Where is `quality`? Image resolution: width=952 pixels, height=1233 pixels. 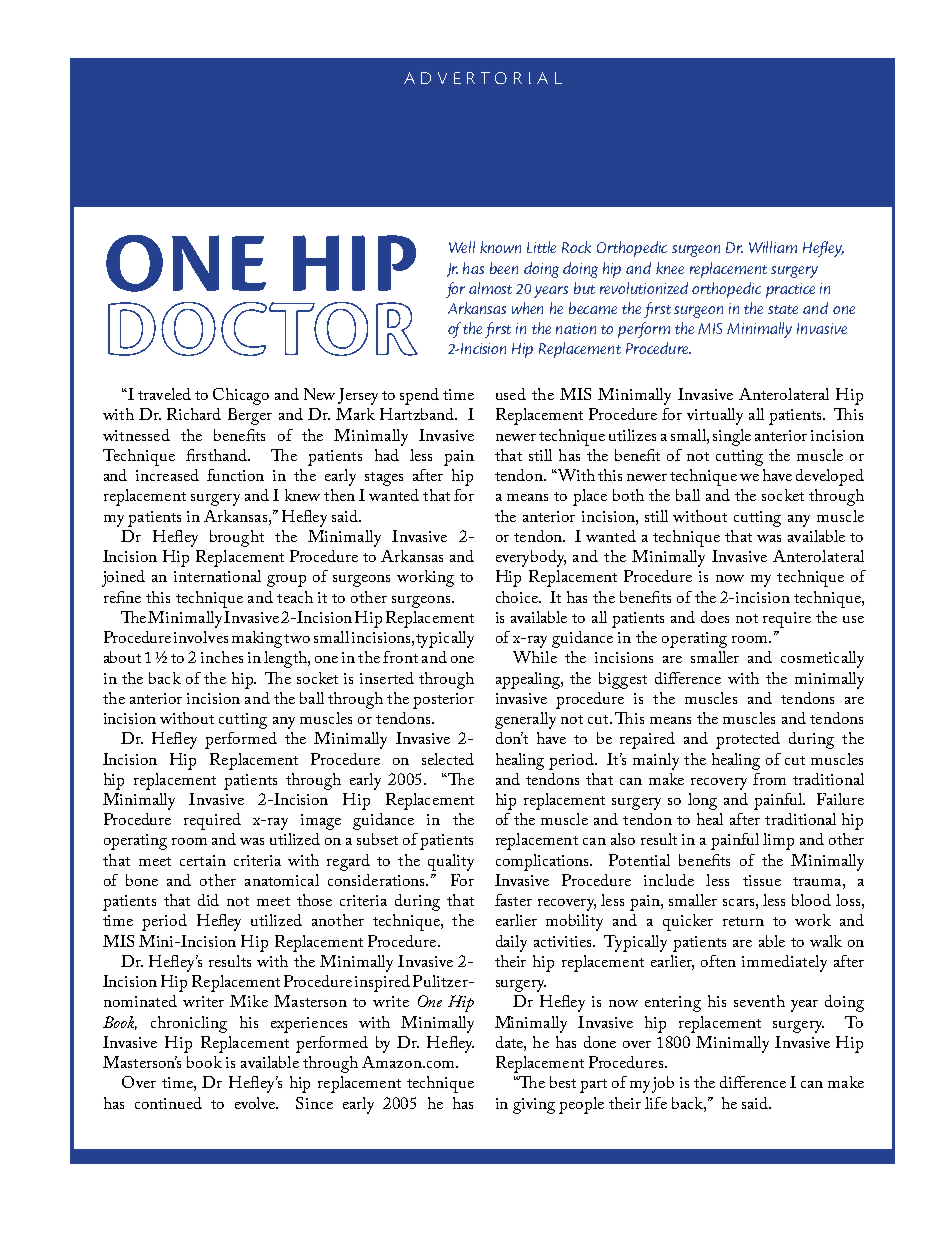
quality is located at coordinates (451, 862).
